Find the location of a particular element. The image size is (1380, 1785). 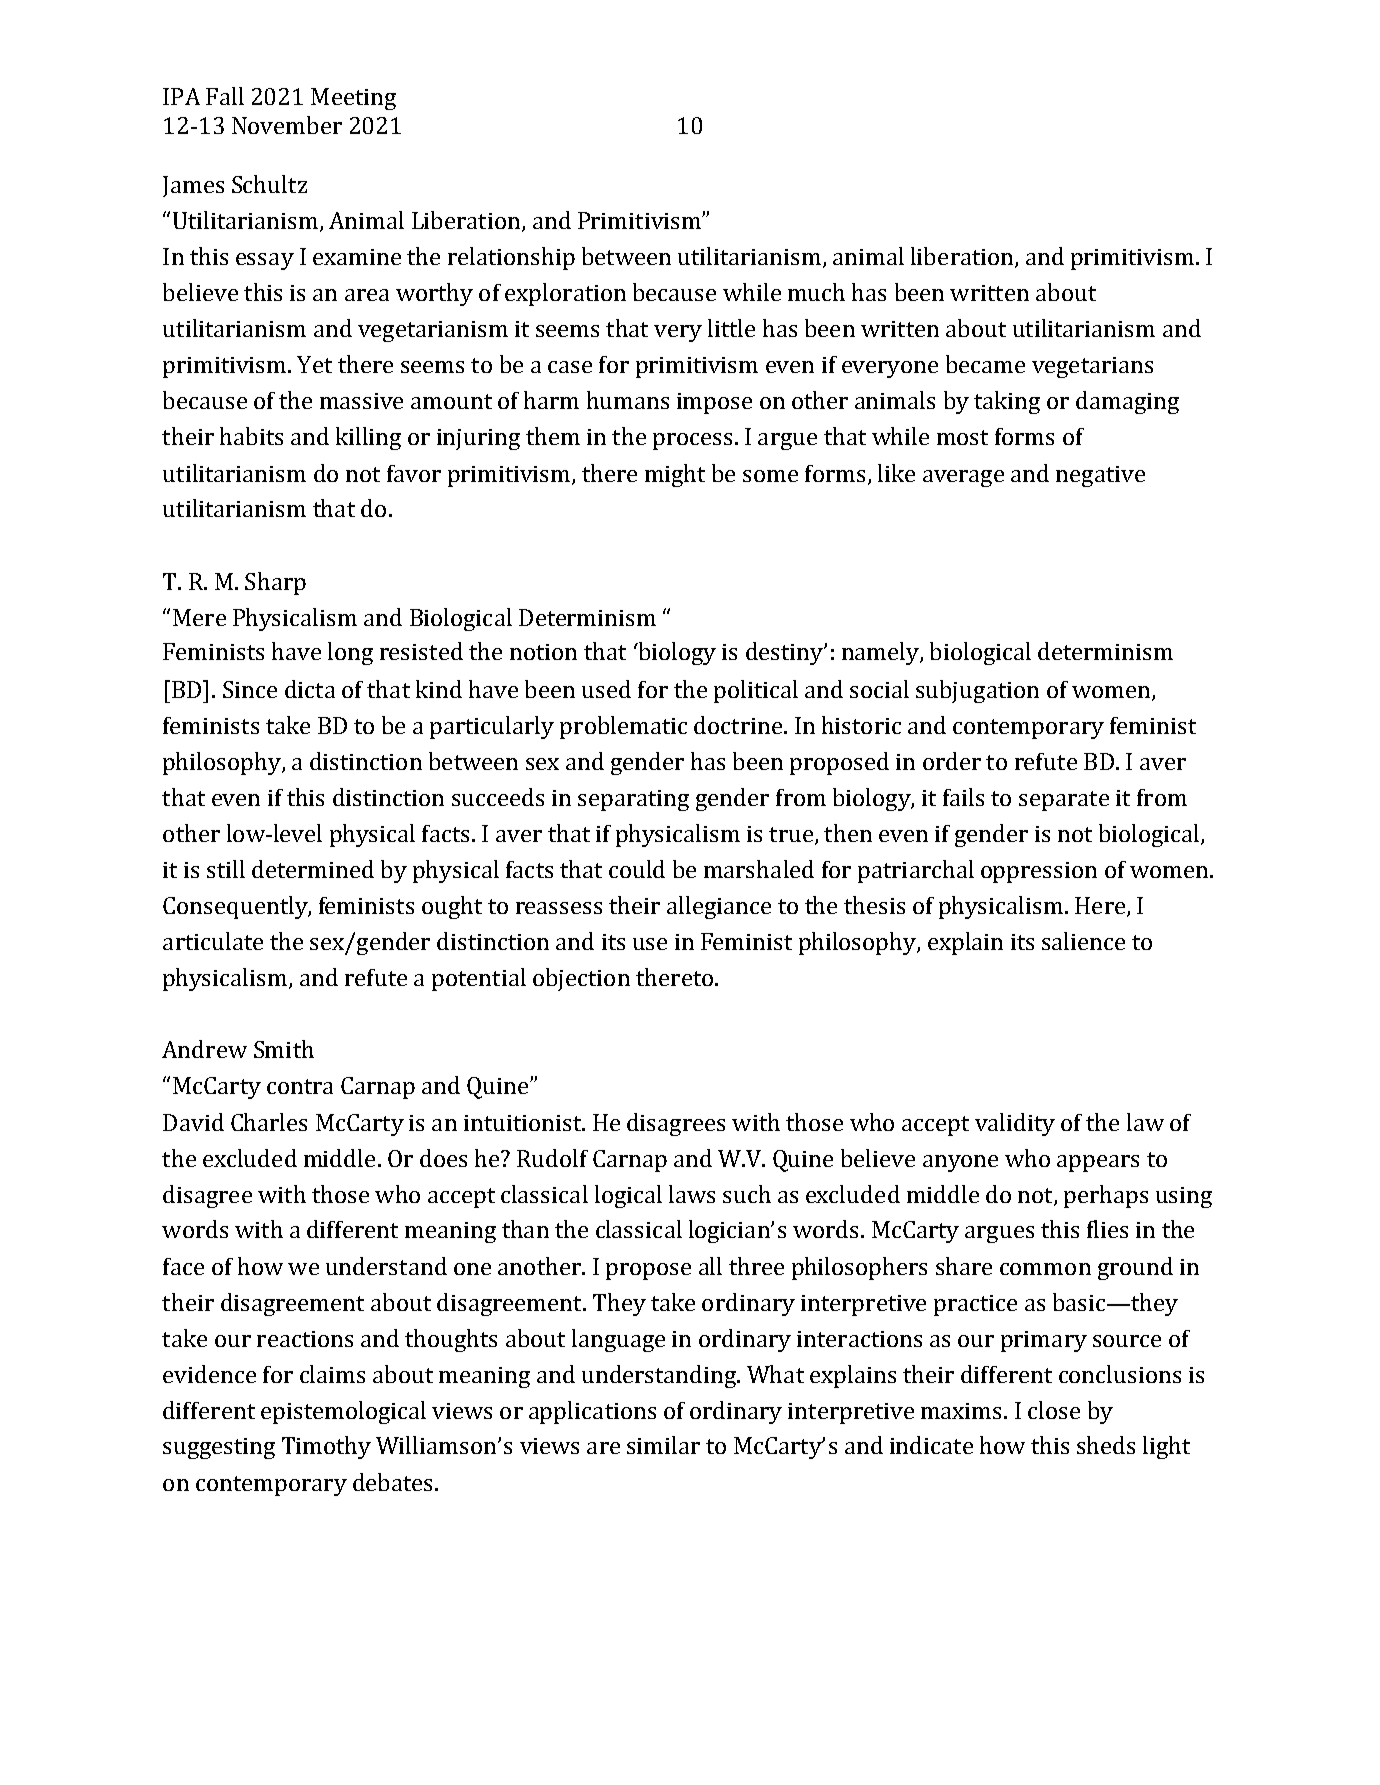

much is located at coordinates (816, 292).
